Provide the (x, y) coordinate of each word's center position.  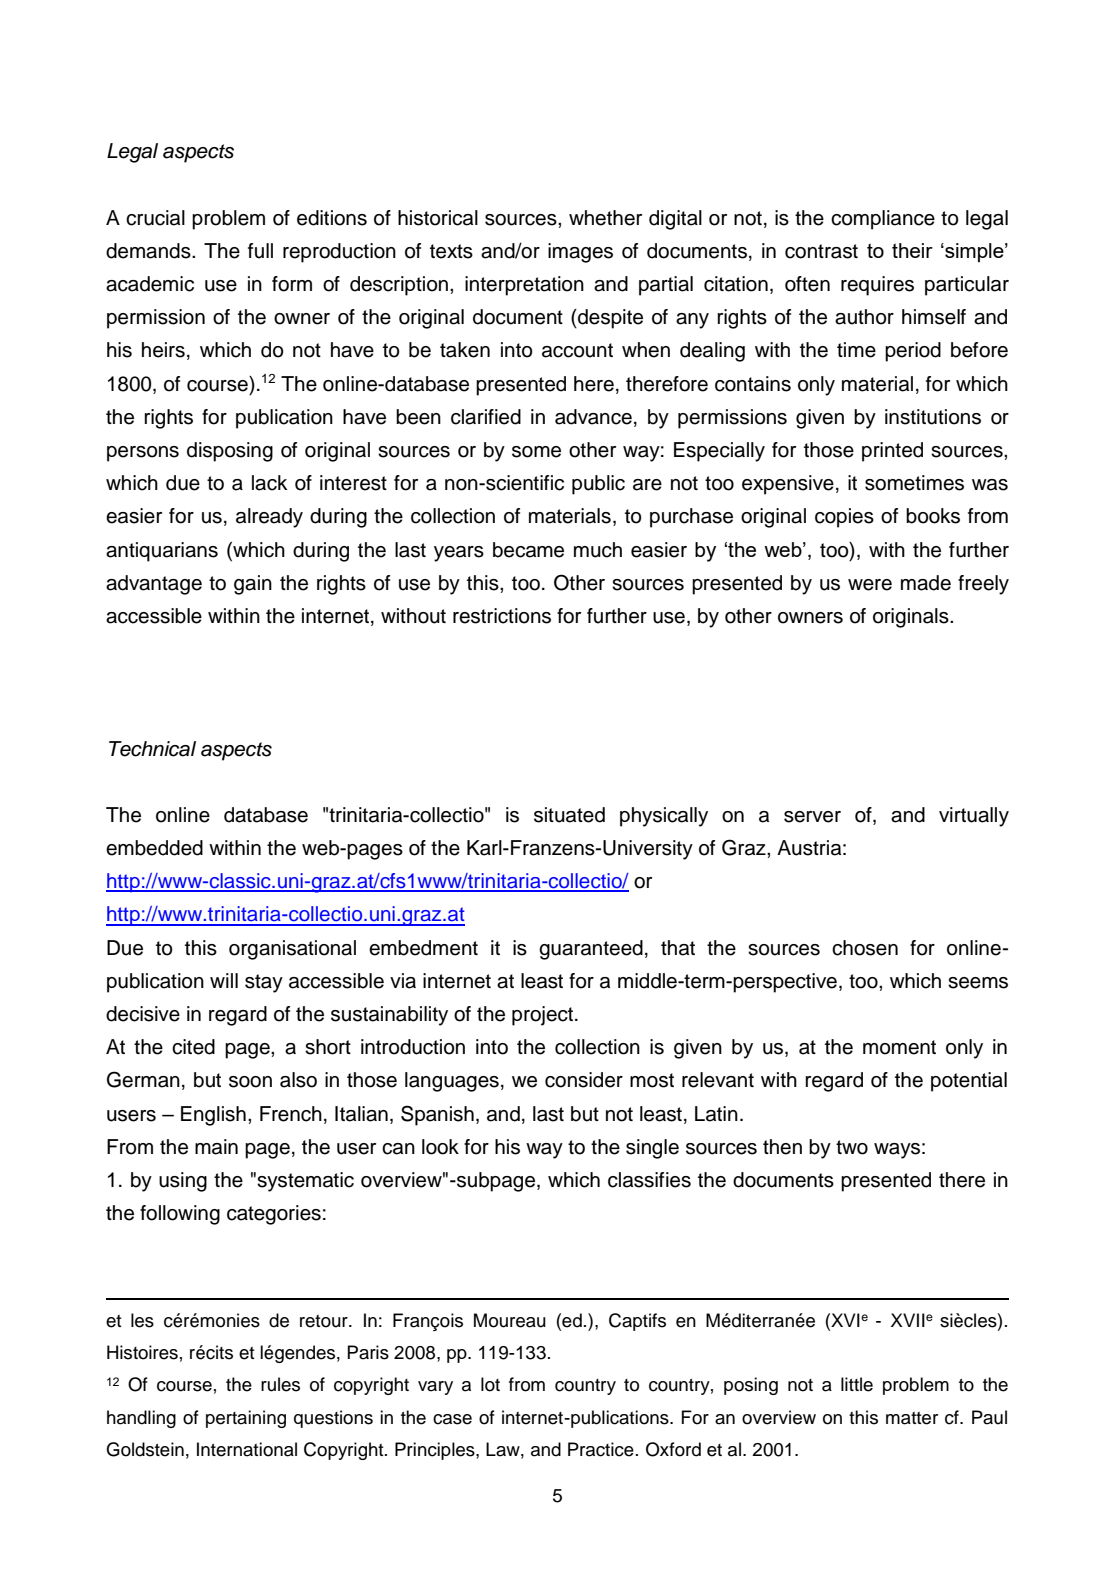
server (812, 817)
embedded (154, 848)
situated (569, 815)
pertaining (246, 1419)
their (912, 250)
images (580, 253)
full (260, 251)
